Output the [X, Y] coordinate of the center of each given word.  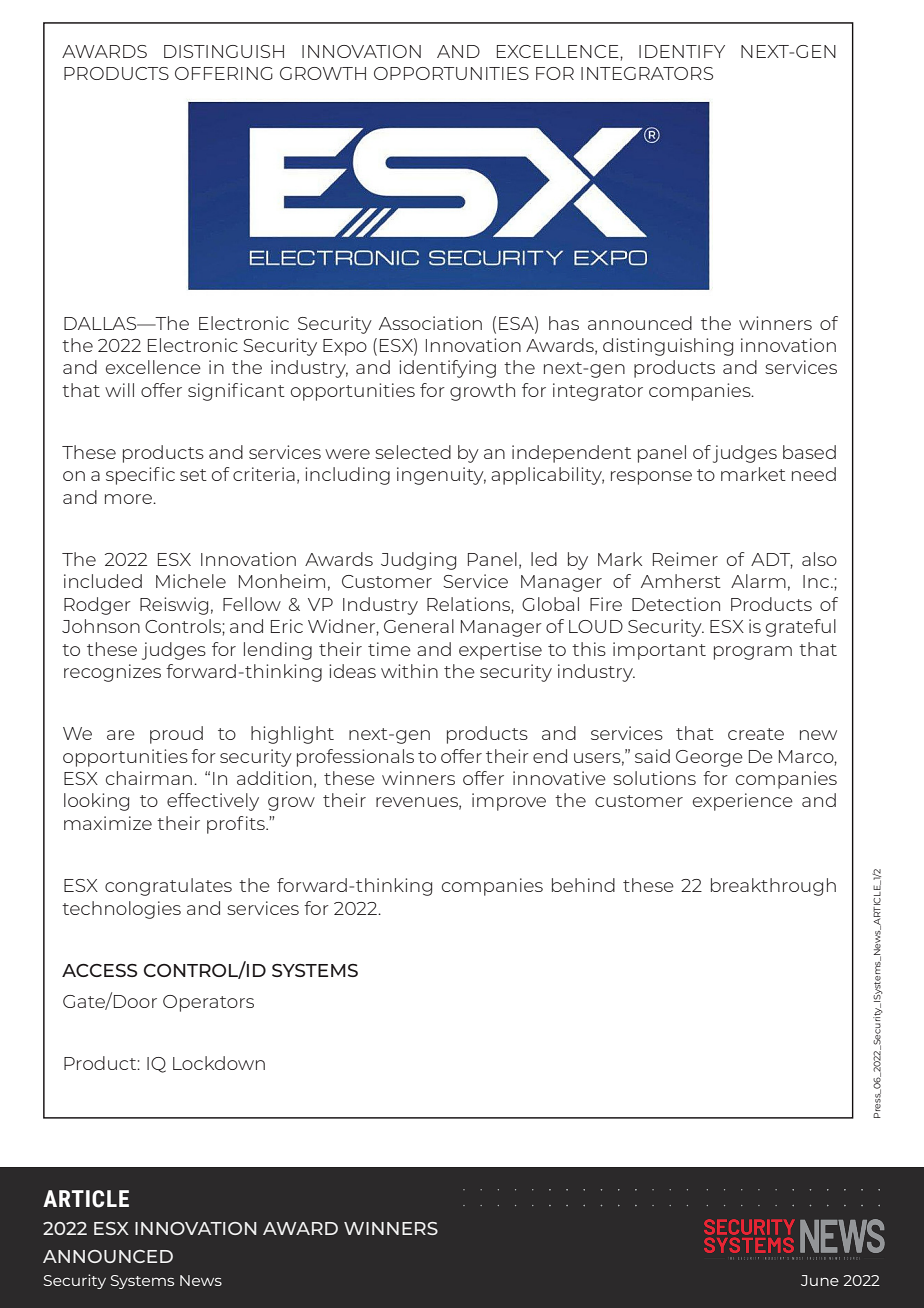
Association [430, 323]
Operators [208, 1003]
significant [236, 392]
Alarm [758, 581]
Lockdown [219, 1063]
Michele [191, 581]
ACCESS [100, 970]
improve [509, 802]
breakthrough [773, 887]
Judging [418, 561]
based [809, 452]
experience [743, 802]
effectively [213, 802]
